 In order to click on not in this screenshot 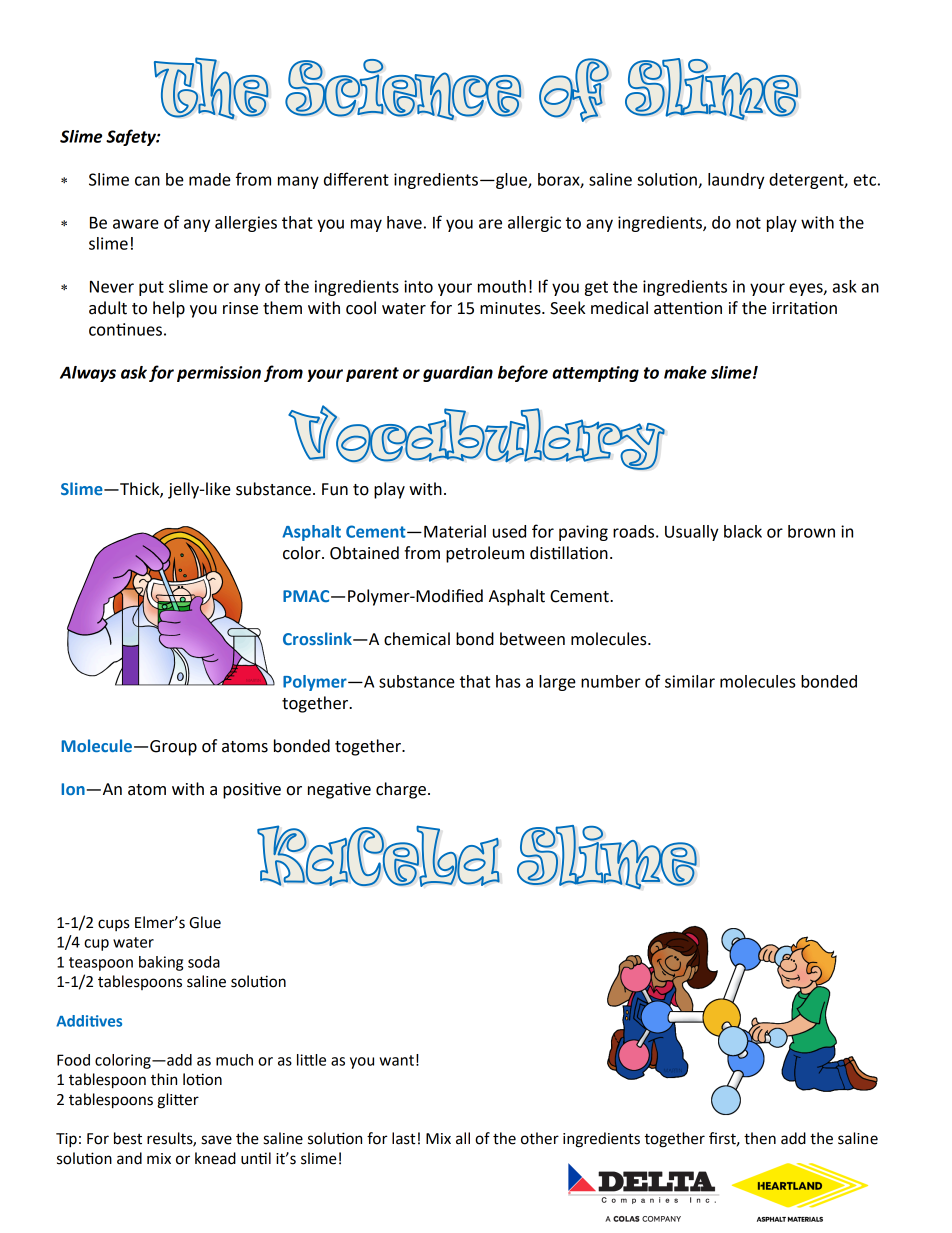, I will do `click(748, 223)`.
